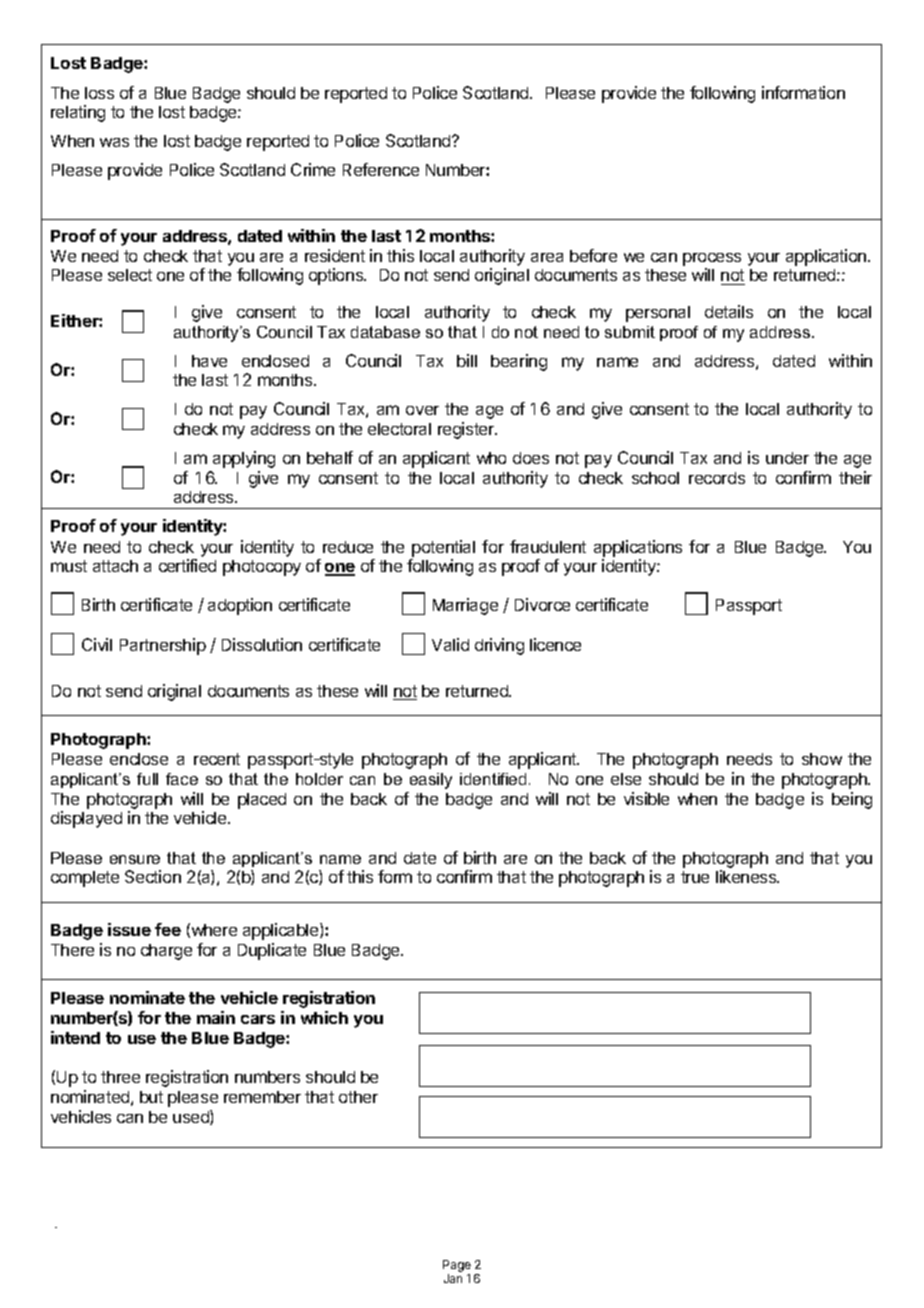 This image has height=1308, width=924. Describe the element at coordinates (712, 261) in the image. I see `process` at that location.
